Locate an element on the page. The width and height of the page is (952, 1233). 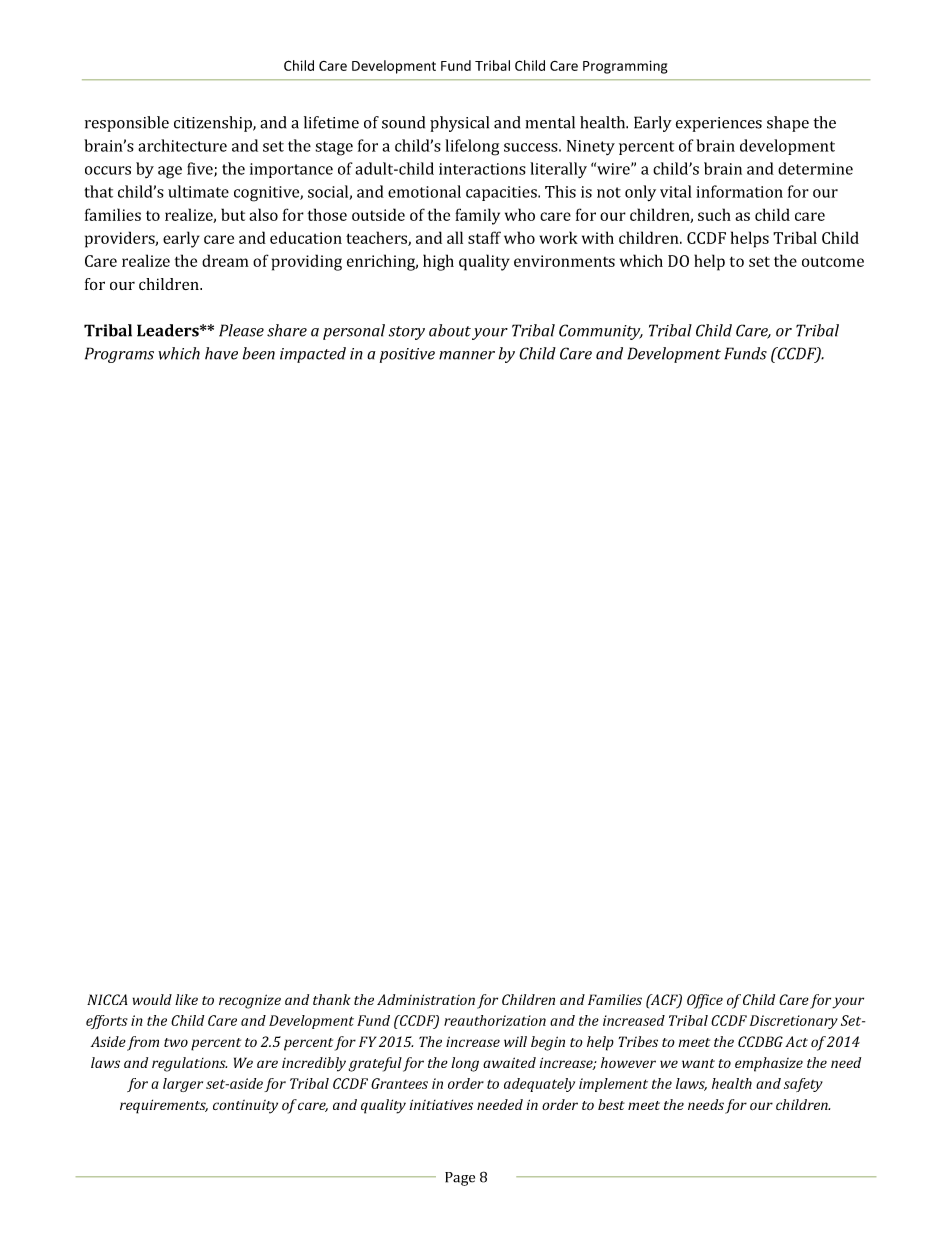
safety is located at coordinates (803, 1085).
